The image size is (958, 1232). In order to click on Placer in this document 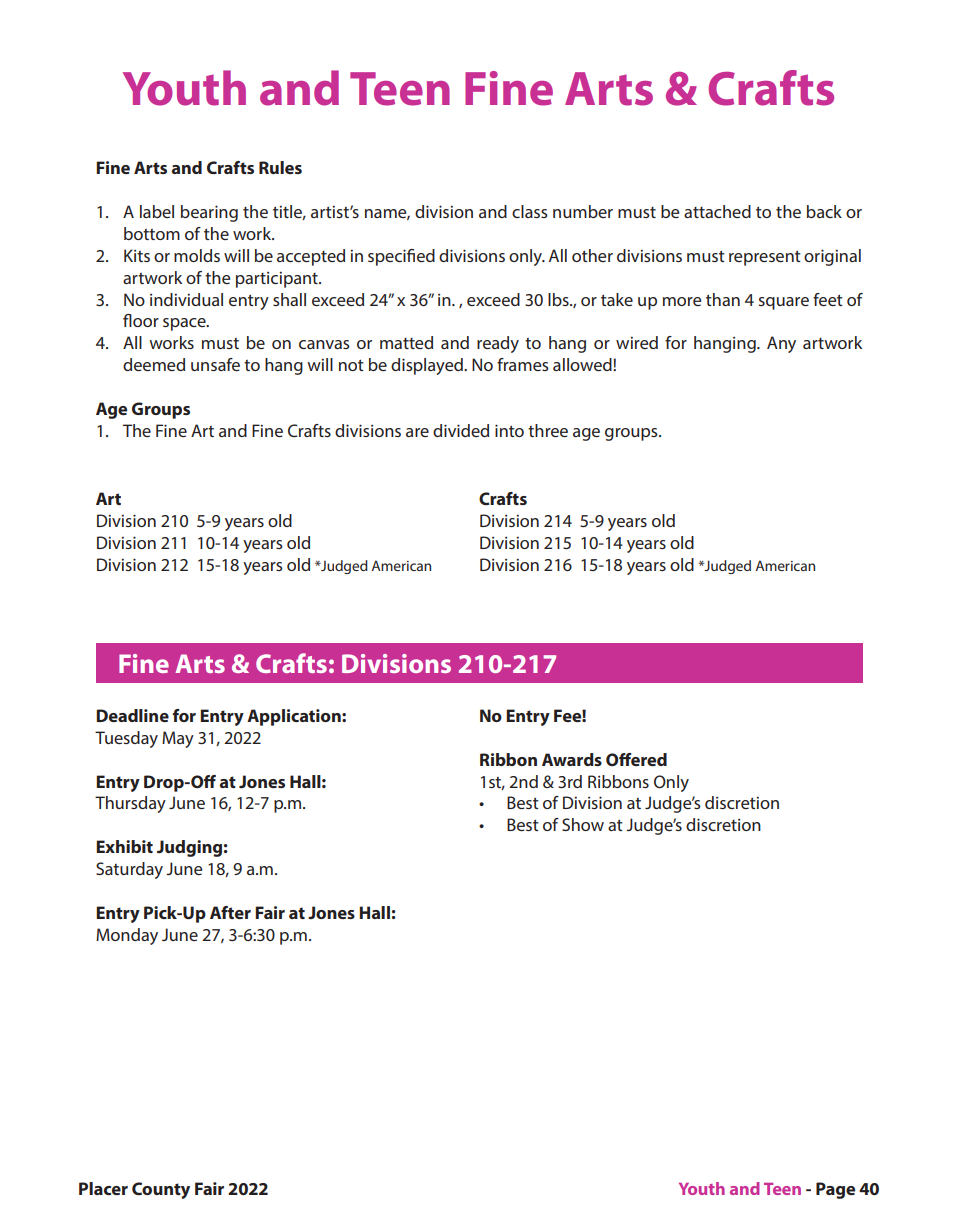, I will do `click(103, 1188)`.
